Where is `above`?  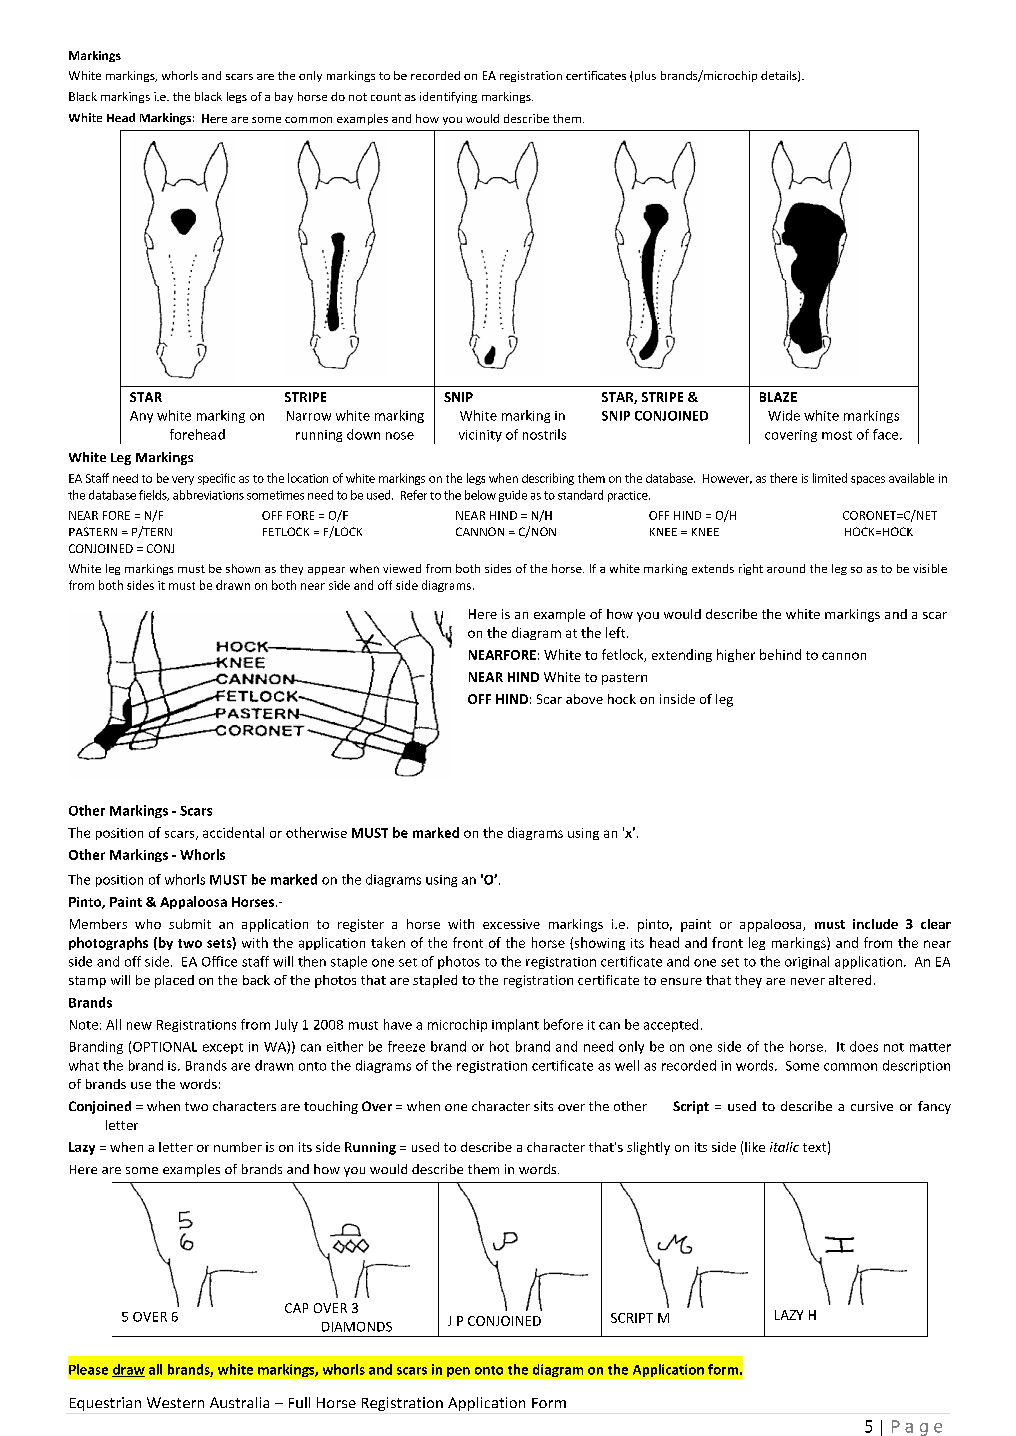 above is located at coordinates (584, 699).
